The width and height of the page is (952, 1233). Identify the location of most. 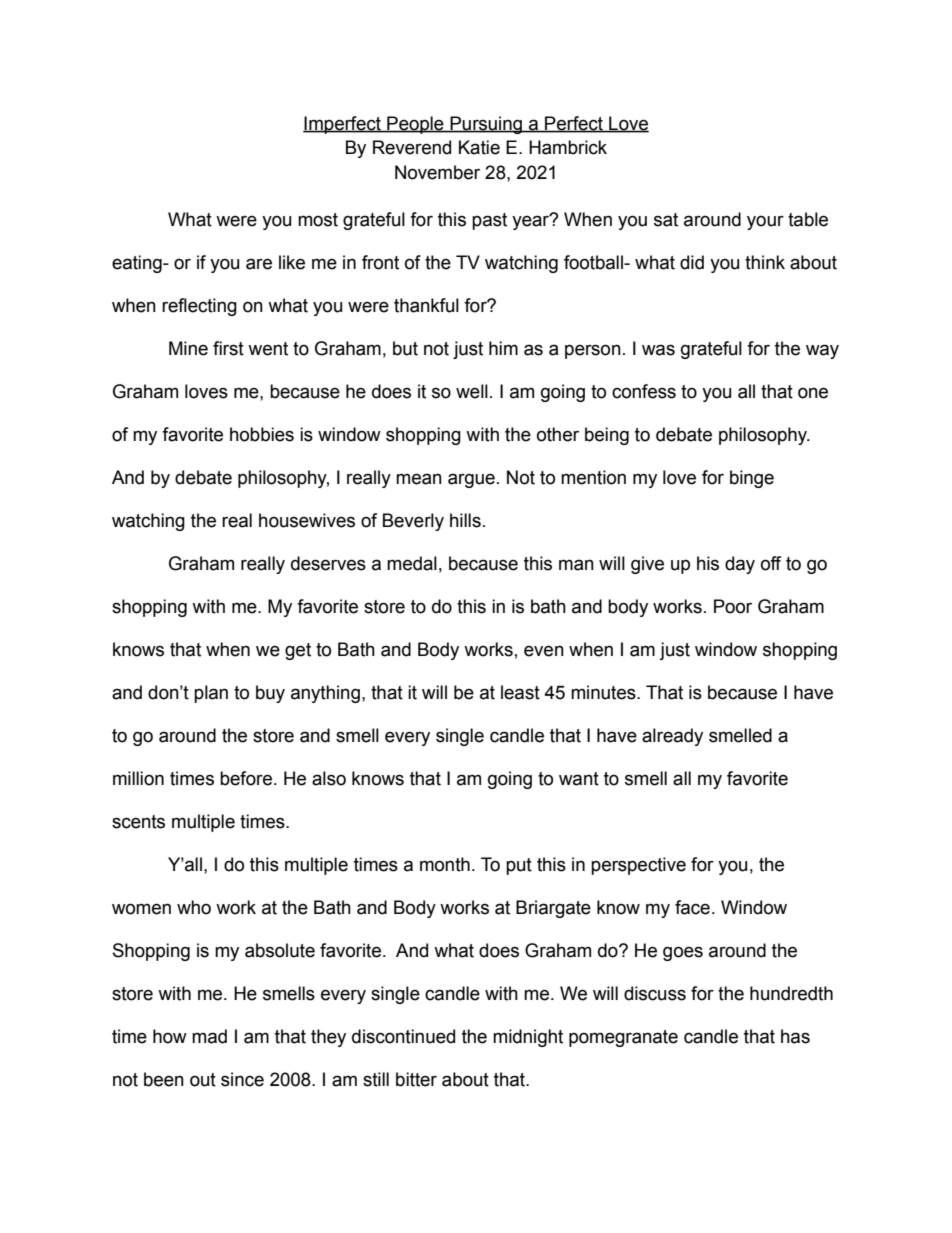
(318, 220).
